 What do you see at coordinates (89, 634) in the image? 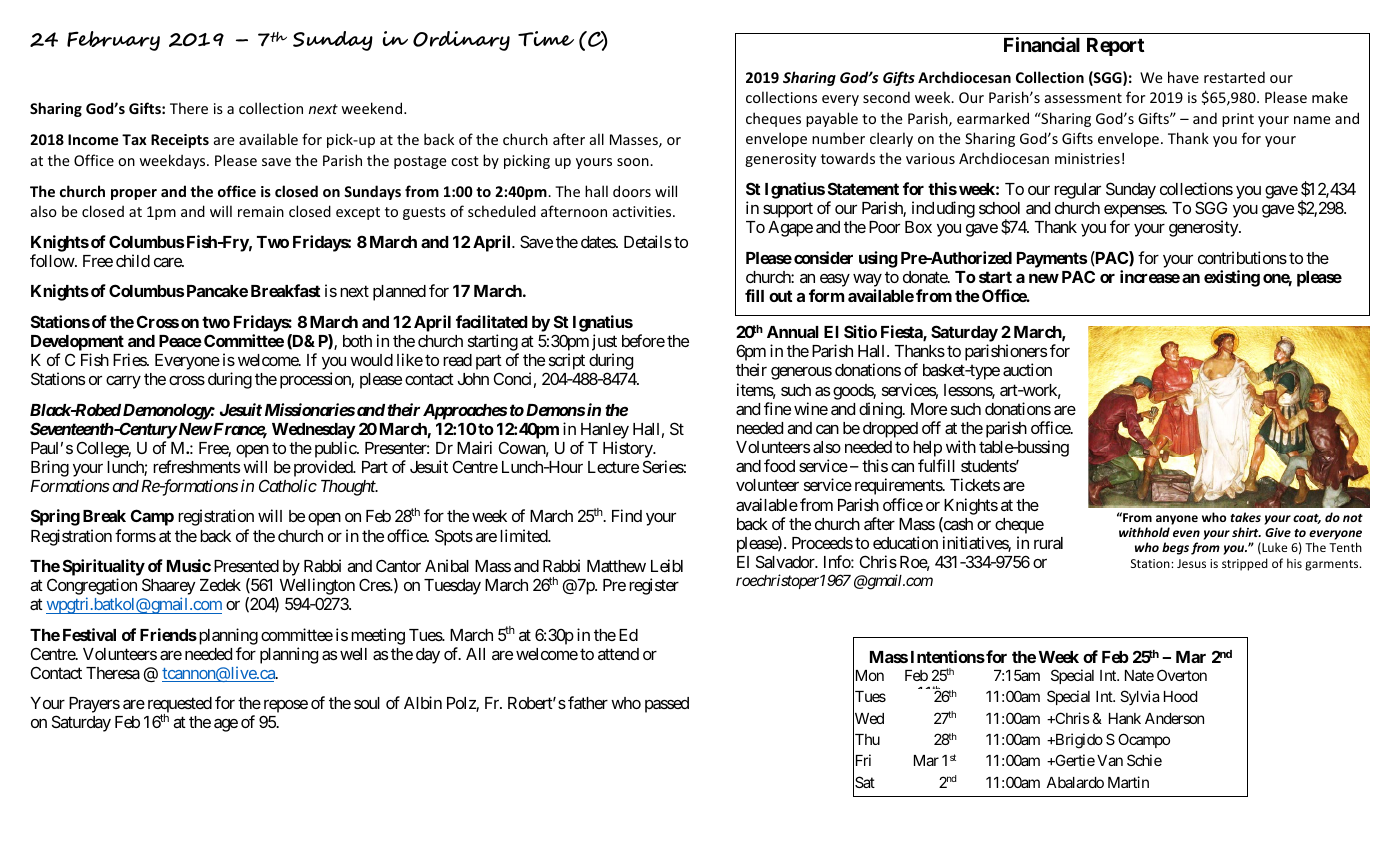
I see `Festival` at bounding box center [89, 634].
